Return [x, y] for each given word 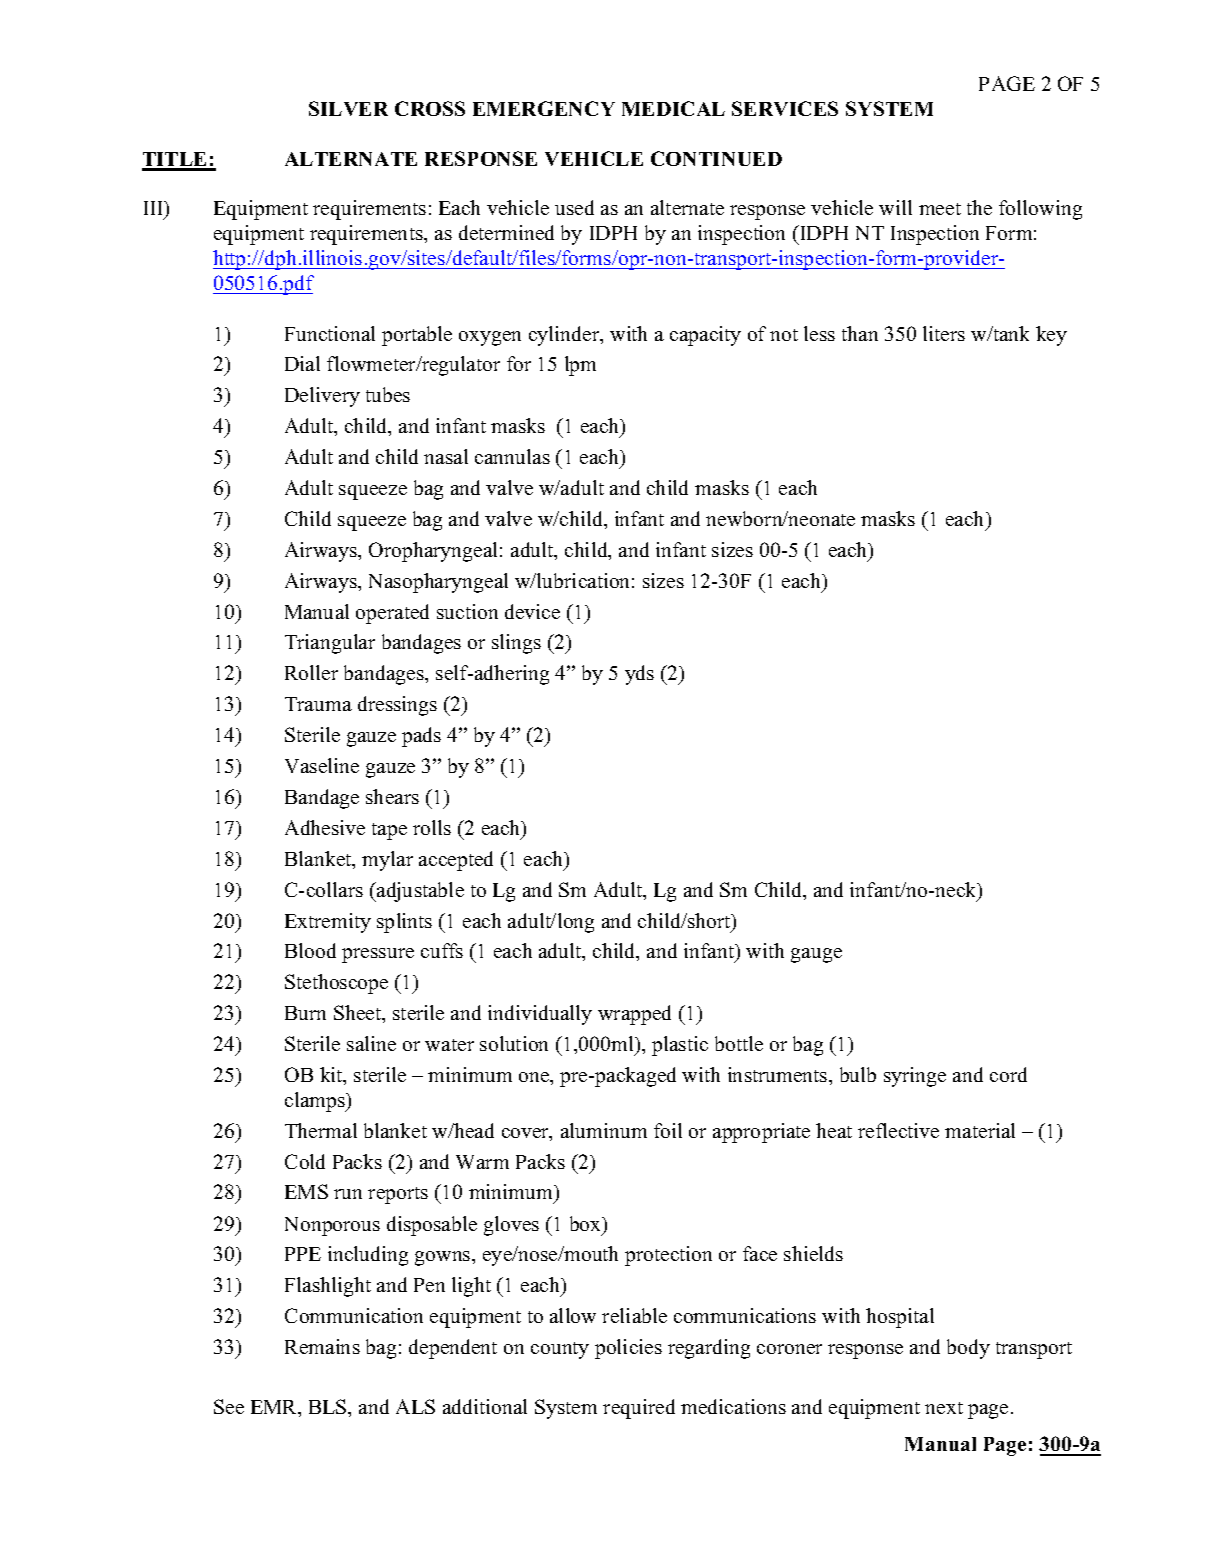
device [532, 611]
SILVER [348, 108]
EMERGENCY [544, 108]
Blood [310, 950]
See [229, 1406]
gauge [816, 955]
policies [628, 1349]
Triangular [330, 644]
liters [944, 333]
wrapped [634, 1015]
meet [940, 209]
